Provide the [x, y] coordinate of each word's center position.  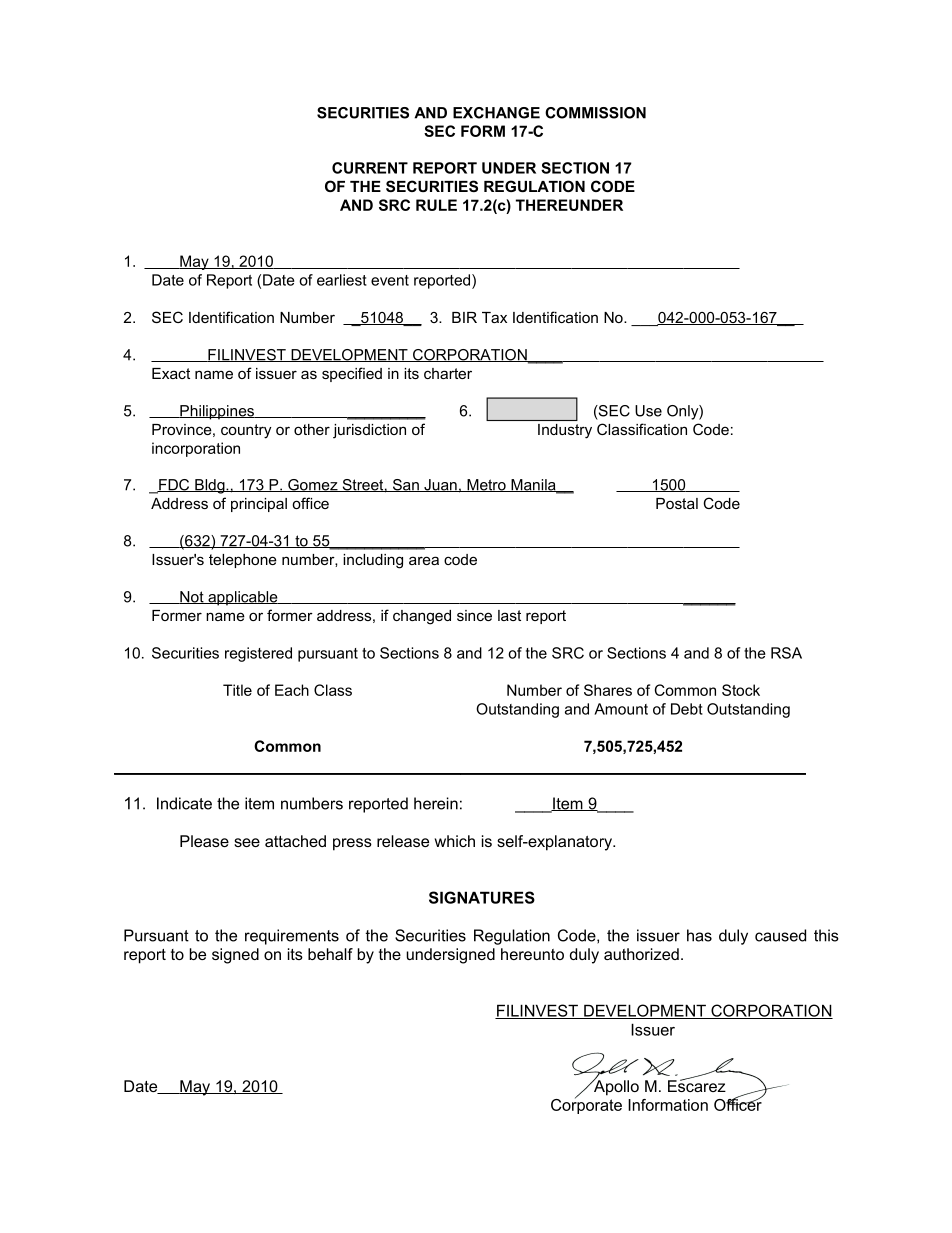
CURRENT [370, 168]
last [509, 615]
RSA [786, 653]
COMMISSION [595, 113]
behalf [330, 954]
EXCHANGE [496, 113]
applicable [243, 598]
